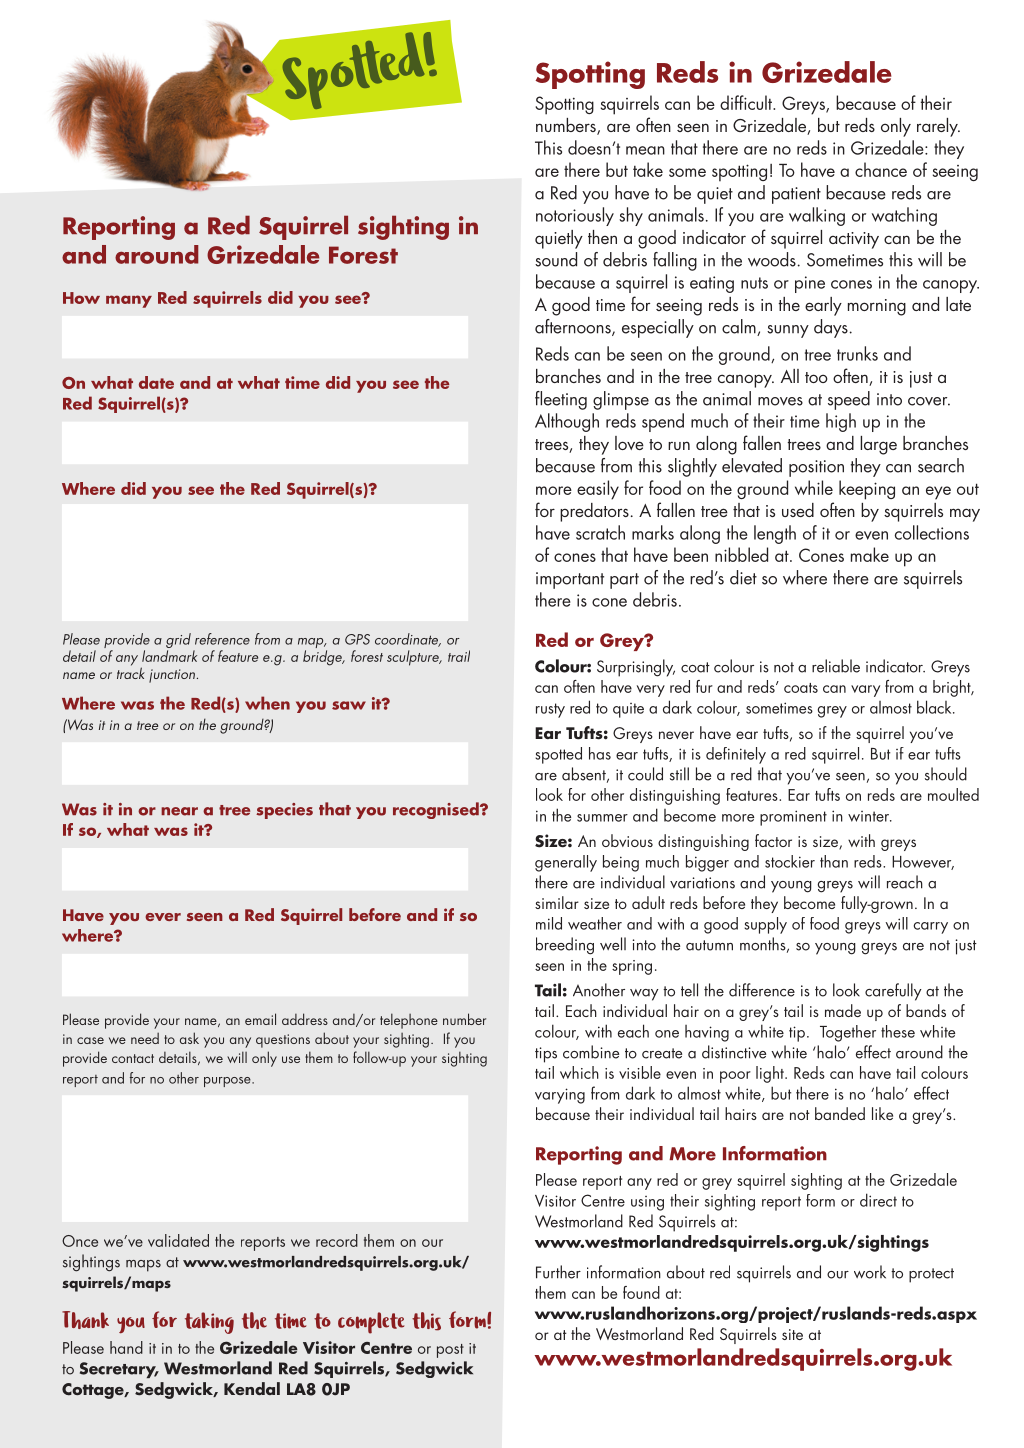  What do you see at coordinates (209, 1323) in the screenshot?
I see `taking` at bounding box center [209, 1323].
